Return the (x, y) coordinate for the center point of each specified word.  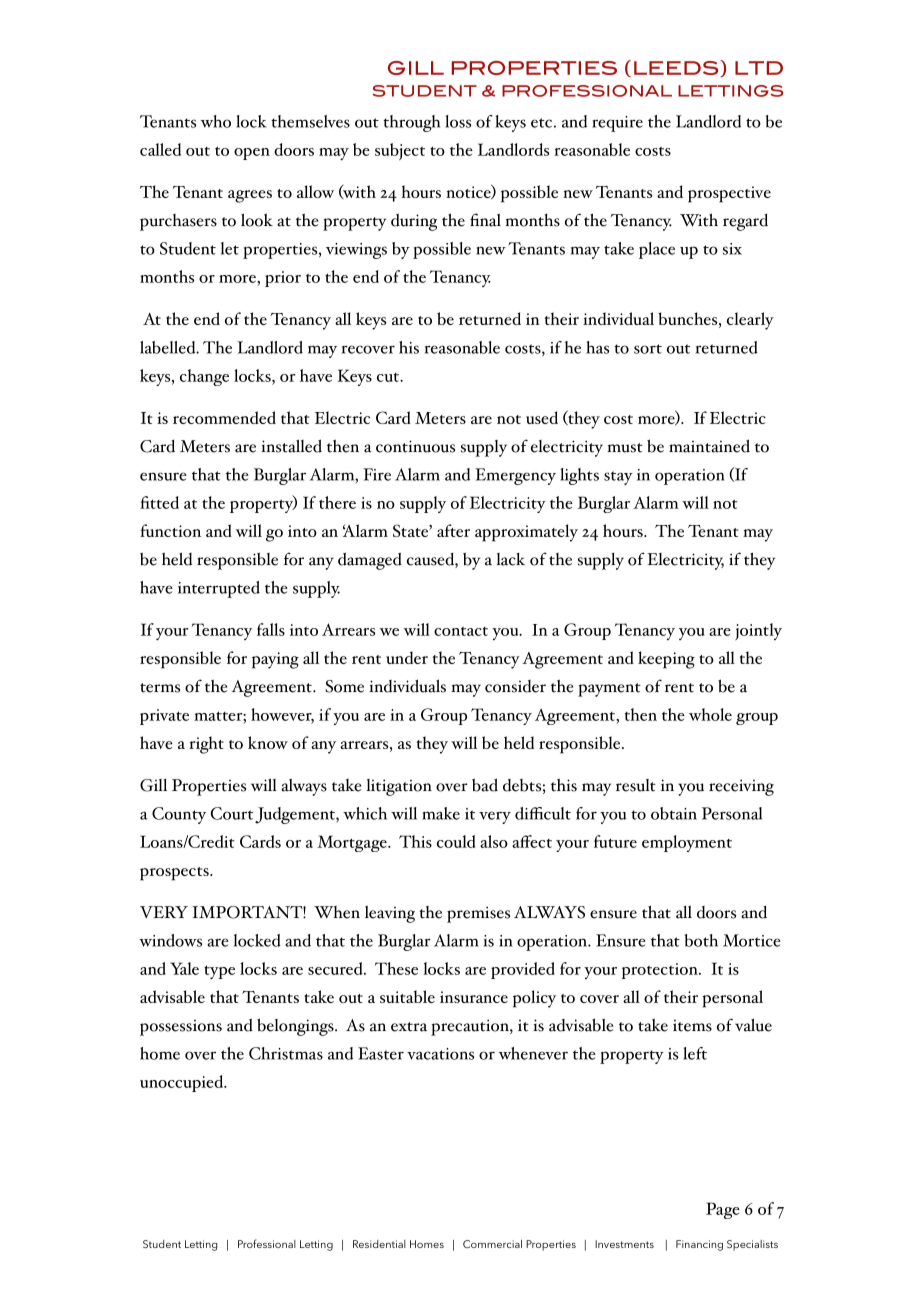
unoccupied (183, 1083)
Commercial (492, 1244)
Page (723, 1210)
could (456, 841)
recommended (224, 417)
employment (687, 843)
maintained (709, 446)
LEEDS (677, 68)
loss (458, 121)
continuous (415, 446)
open (252, 154)
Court (231, 813)
